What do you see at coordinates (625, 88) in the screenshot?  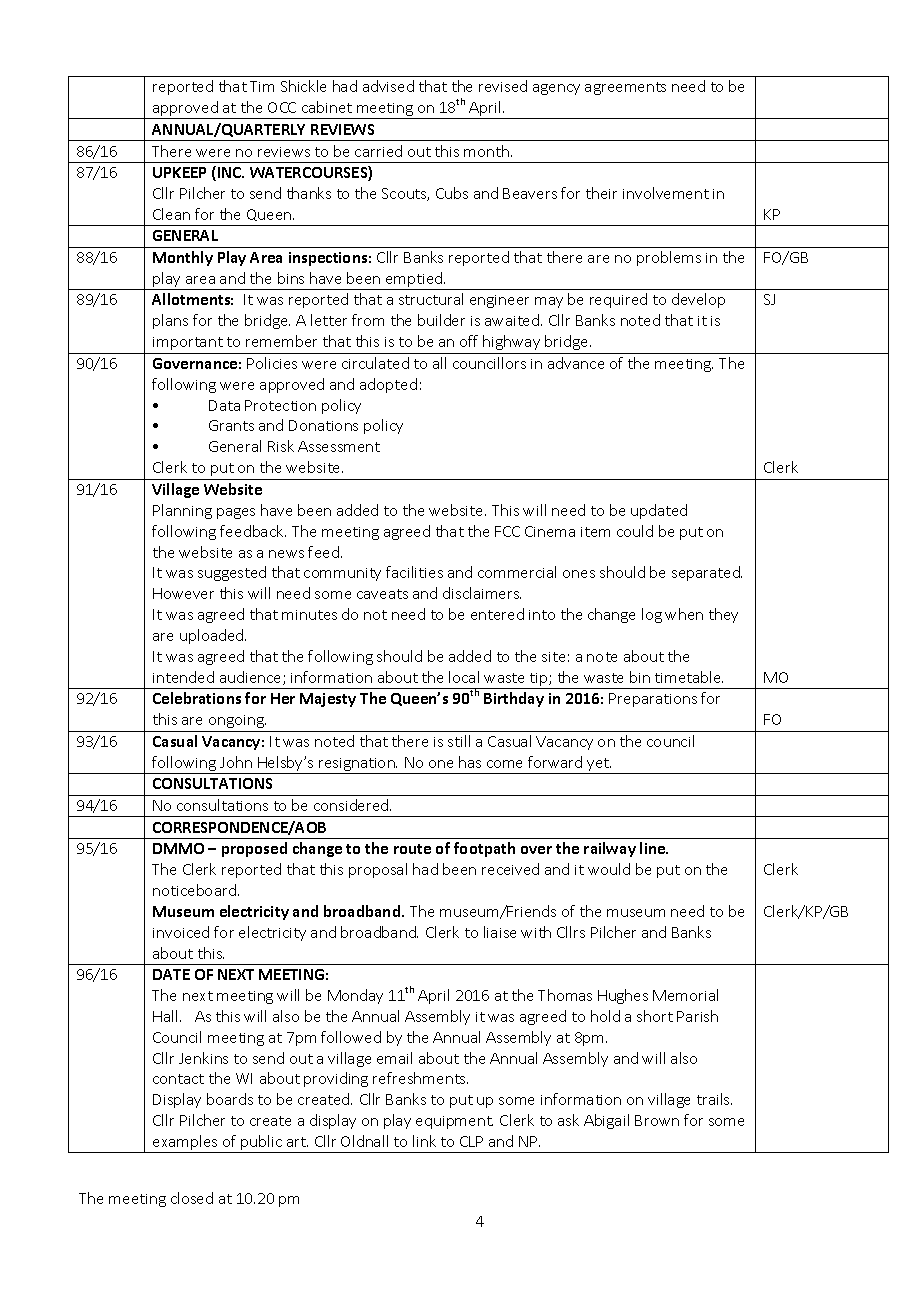 I see `agreements` at bounding box center [625, 88].
